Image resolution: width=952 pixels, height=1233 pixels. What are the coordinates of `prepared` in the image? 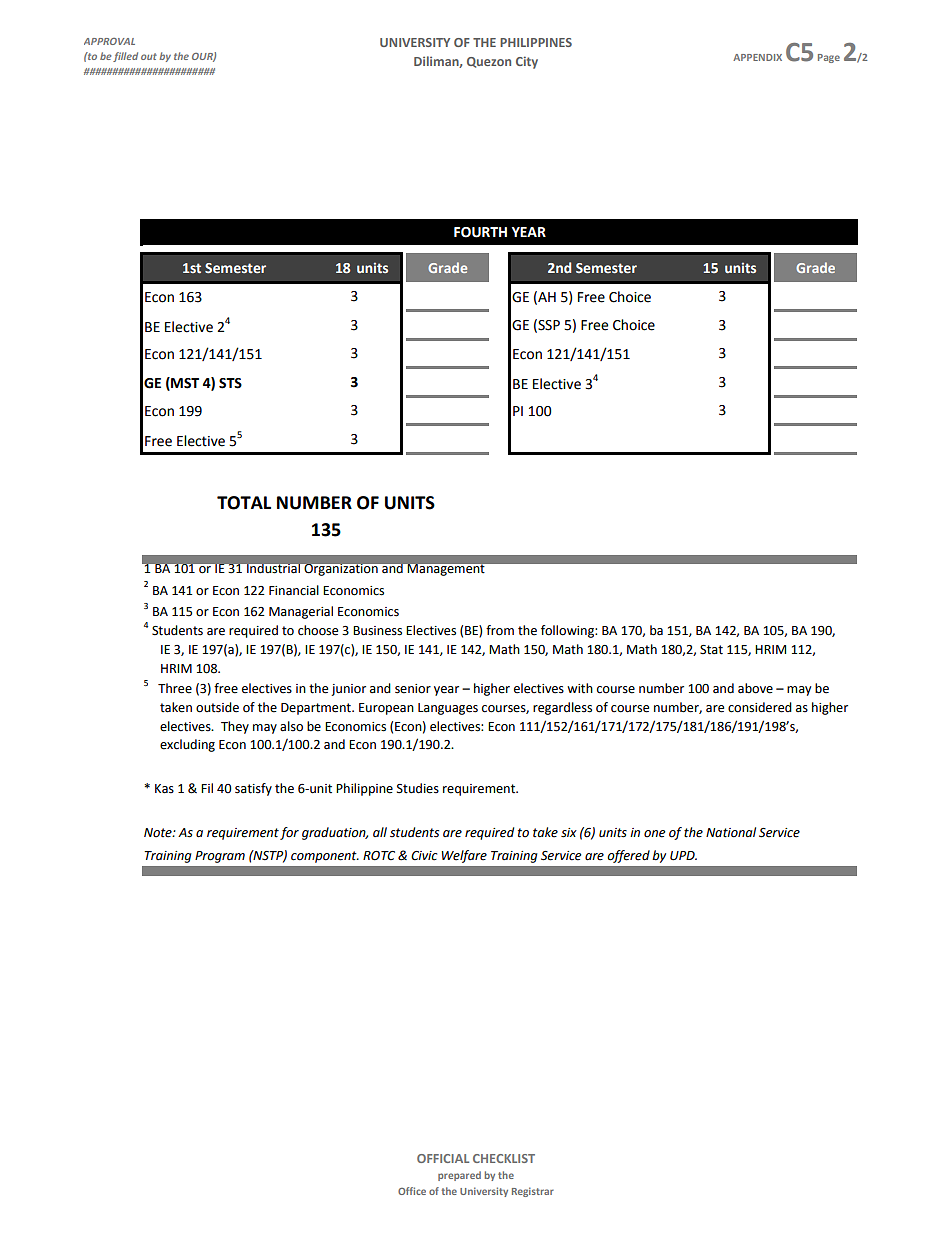 It's located at (459, 1176).
